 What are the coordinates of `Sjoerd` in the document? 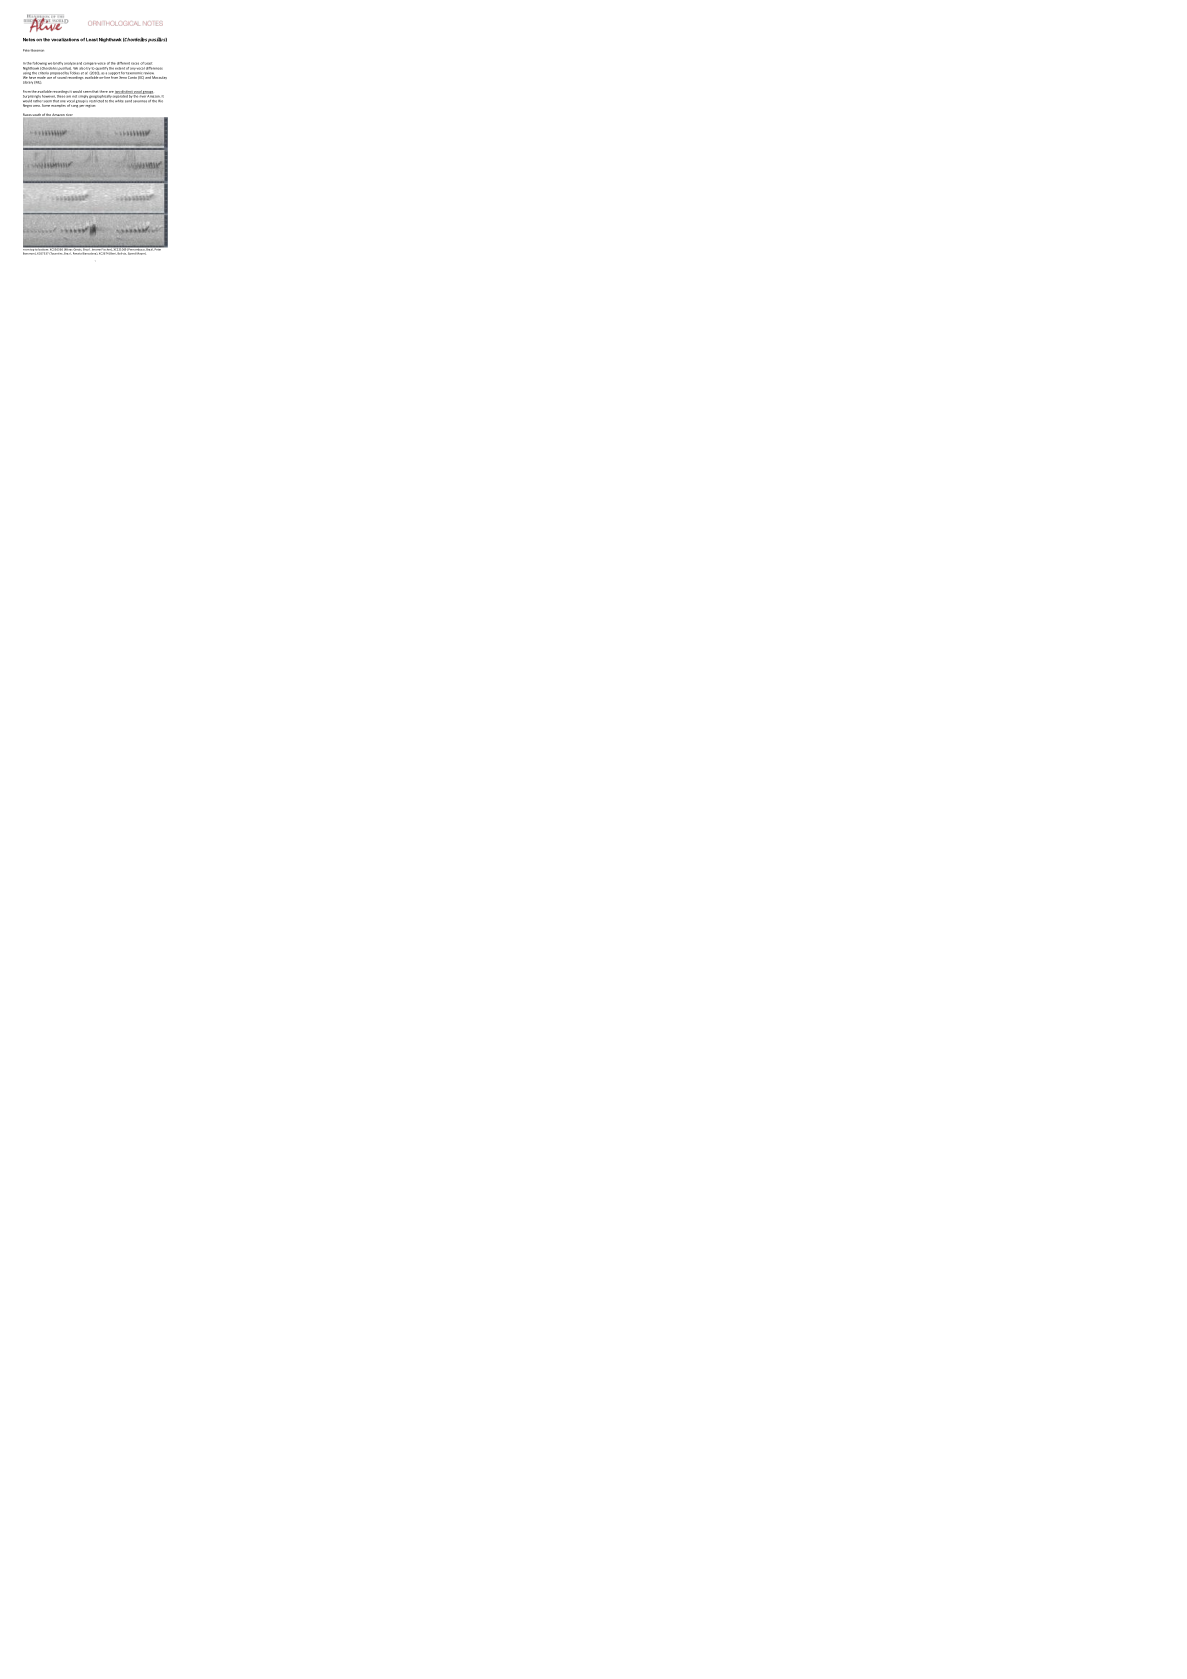 It's located at (132, 252).
